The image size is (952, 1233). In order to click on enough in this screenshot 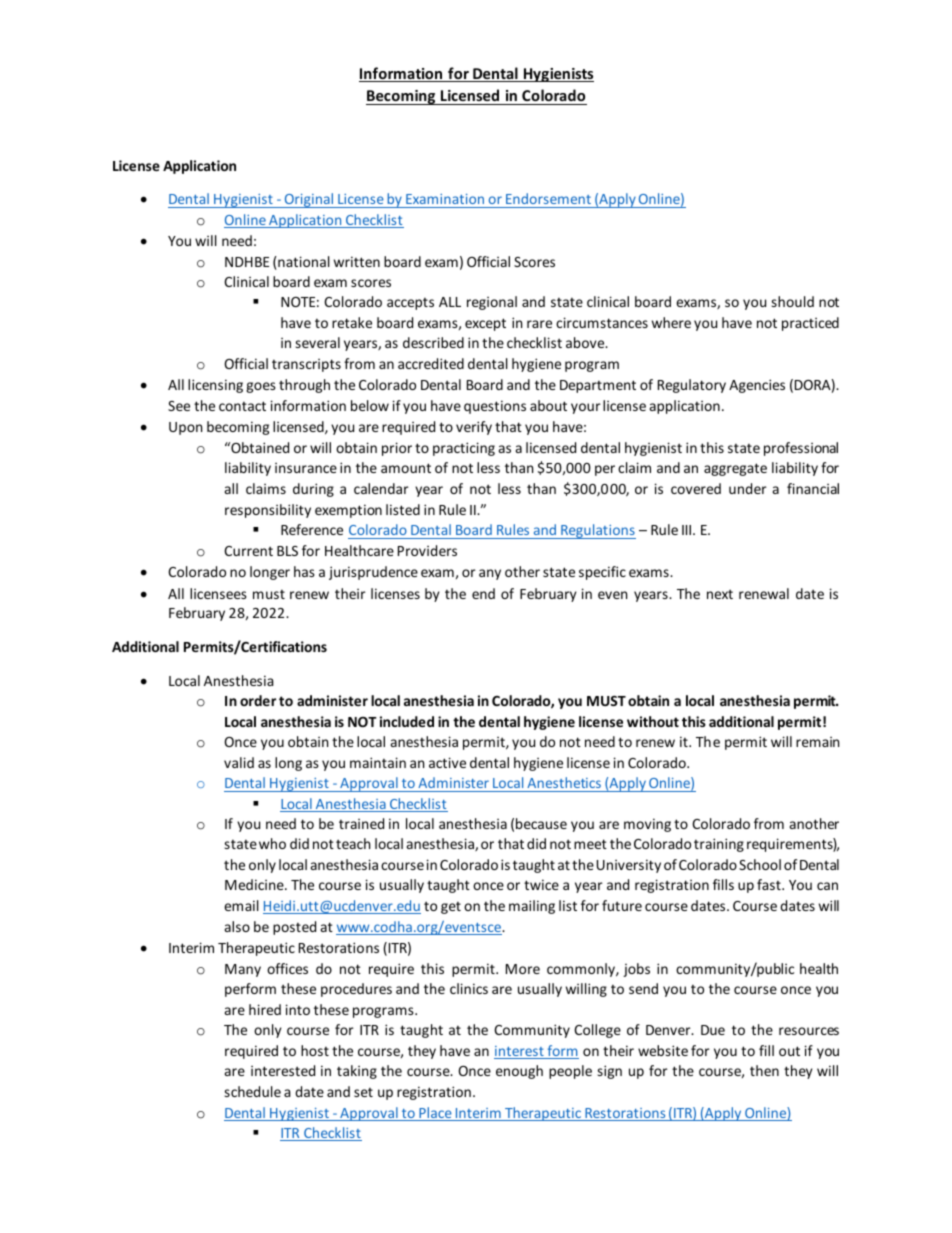, I will do `click(519, 1072)`.
